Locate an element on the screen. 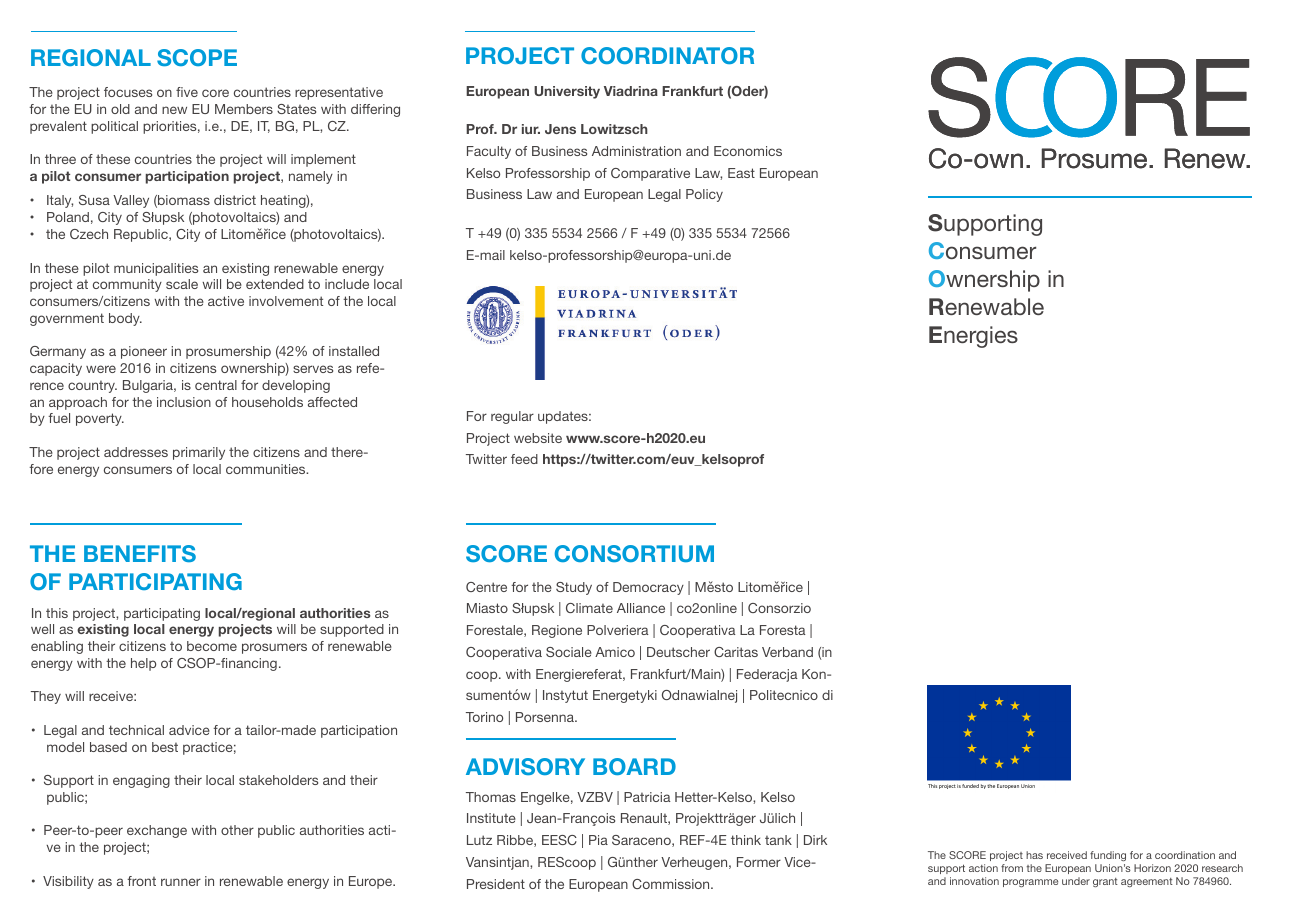 The height and width of the screenshot is (924, 1308). website is located at coordinates (538, 438).
